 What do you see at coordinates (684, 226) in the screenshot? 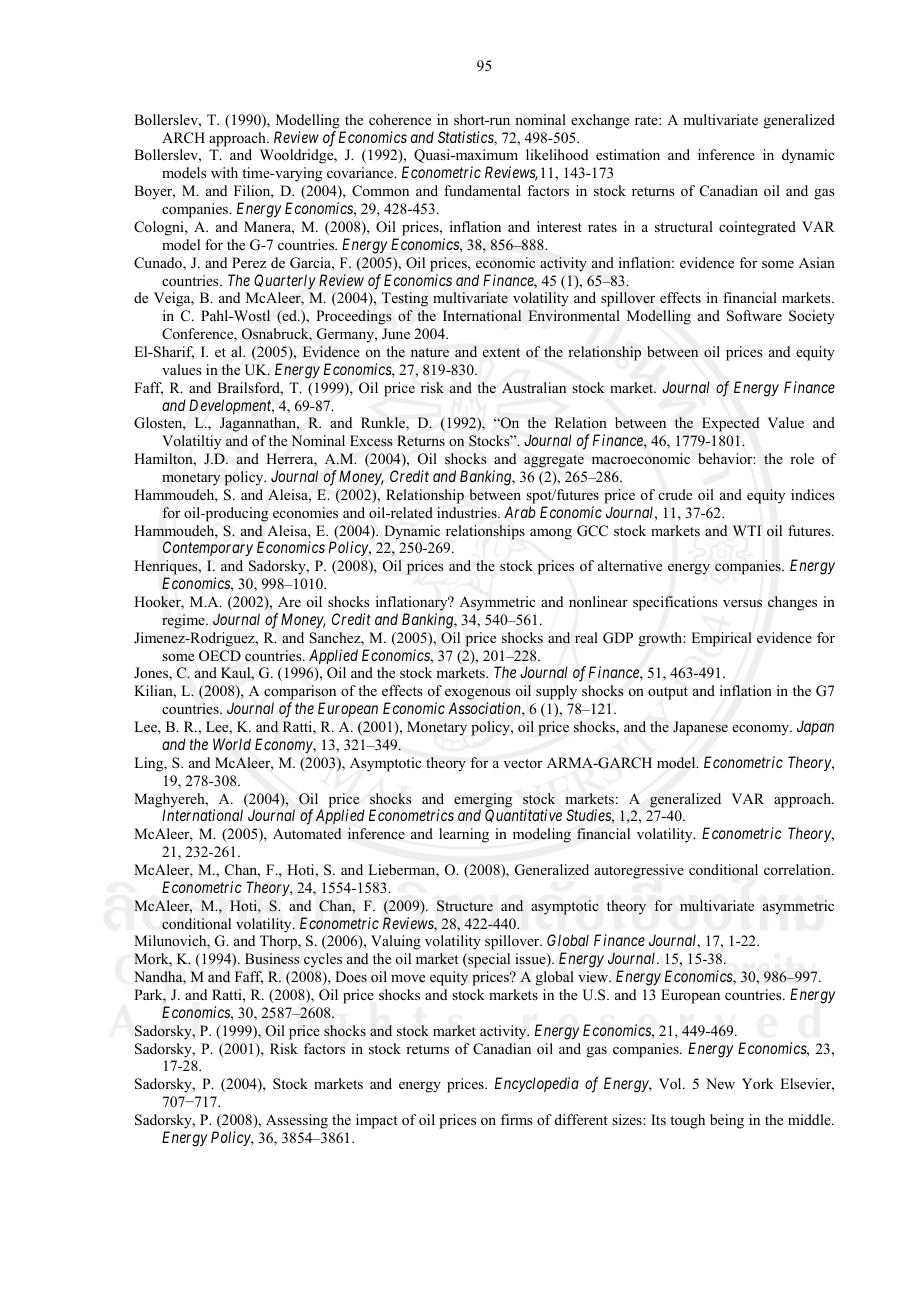
I see `structural` at bounding box center [684, 226].
